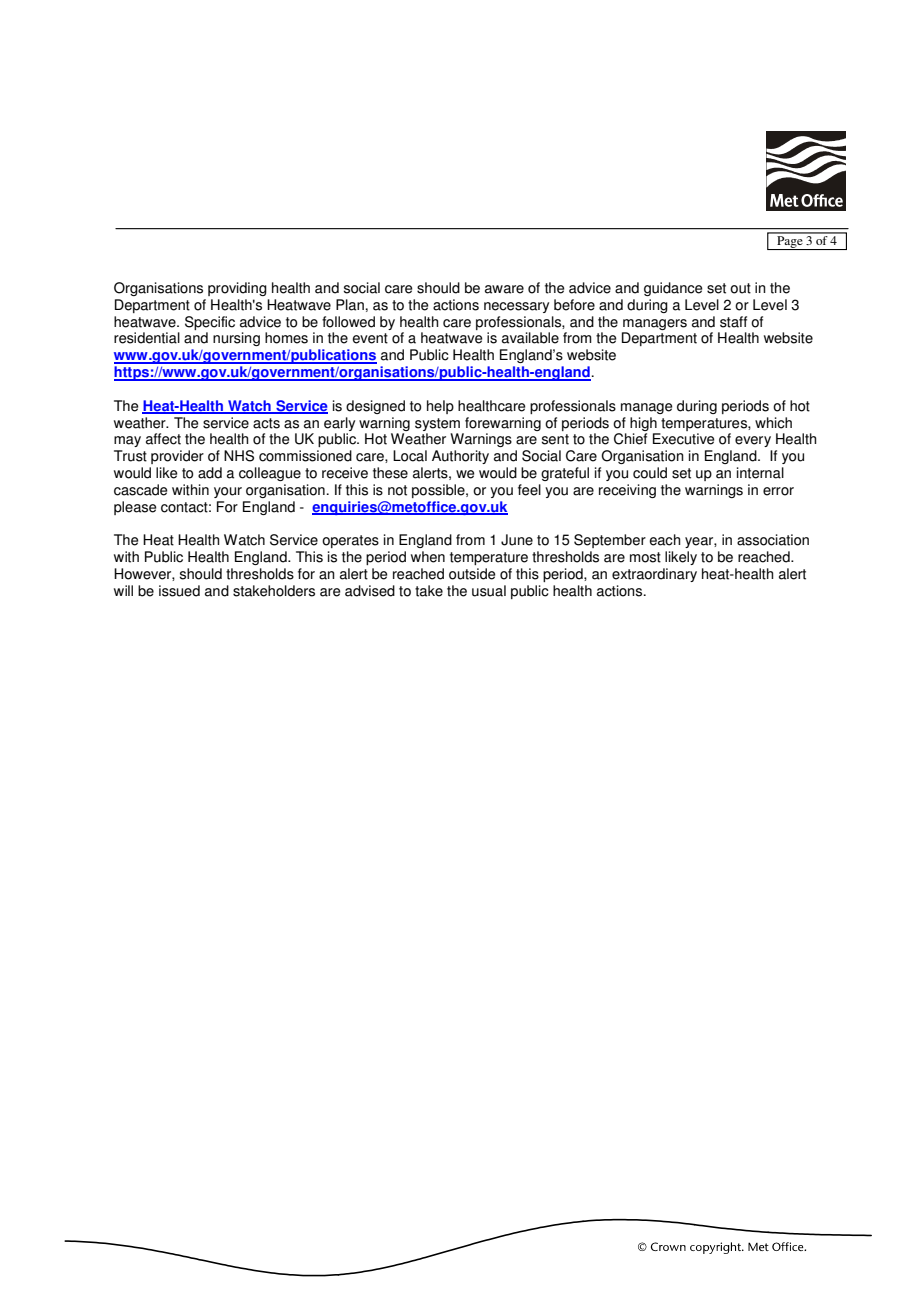  I want to click on guidance, so click(673, 289).
